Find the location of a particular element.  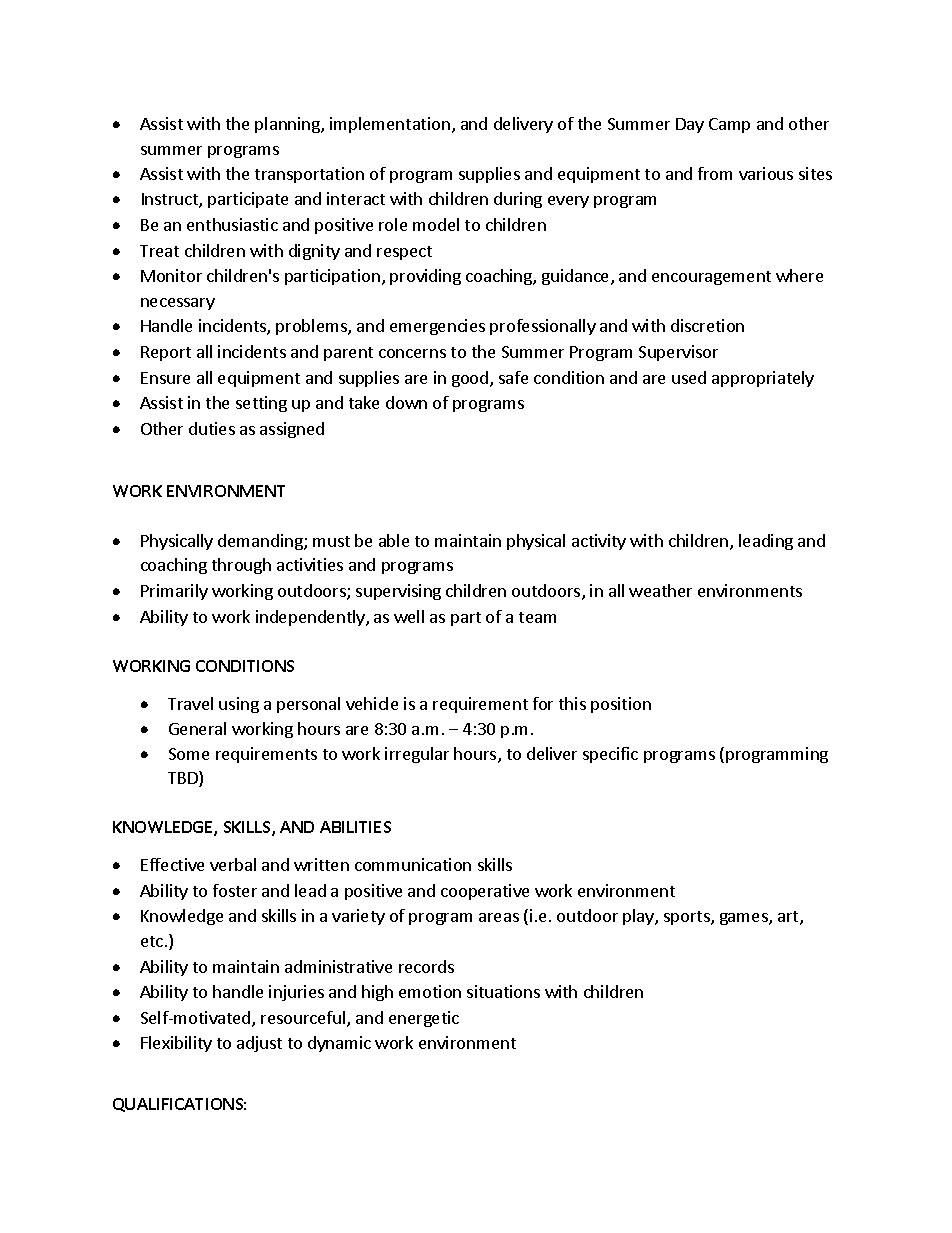

from is located at coordinates (715, 173).
